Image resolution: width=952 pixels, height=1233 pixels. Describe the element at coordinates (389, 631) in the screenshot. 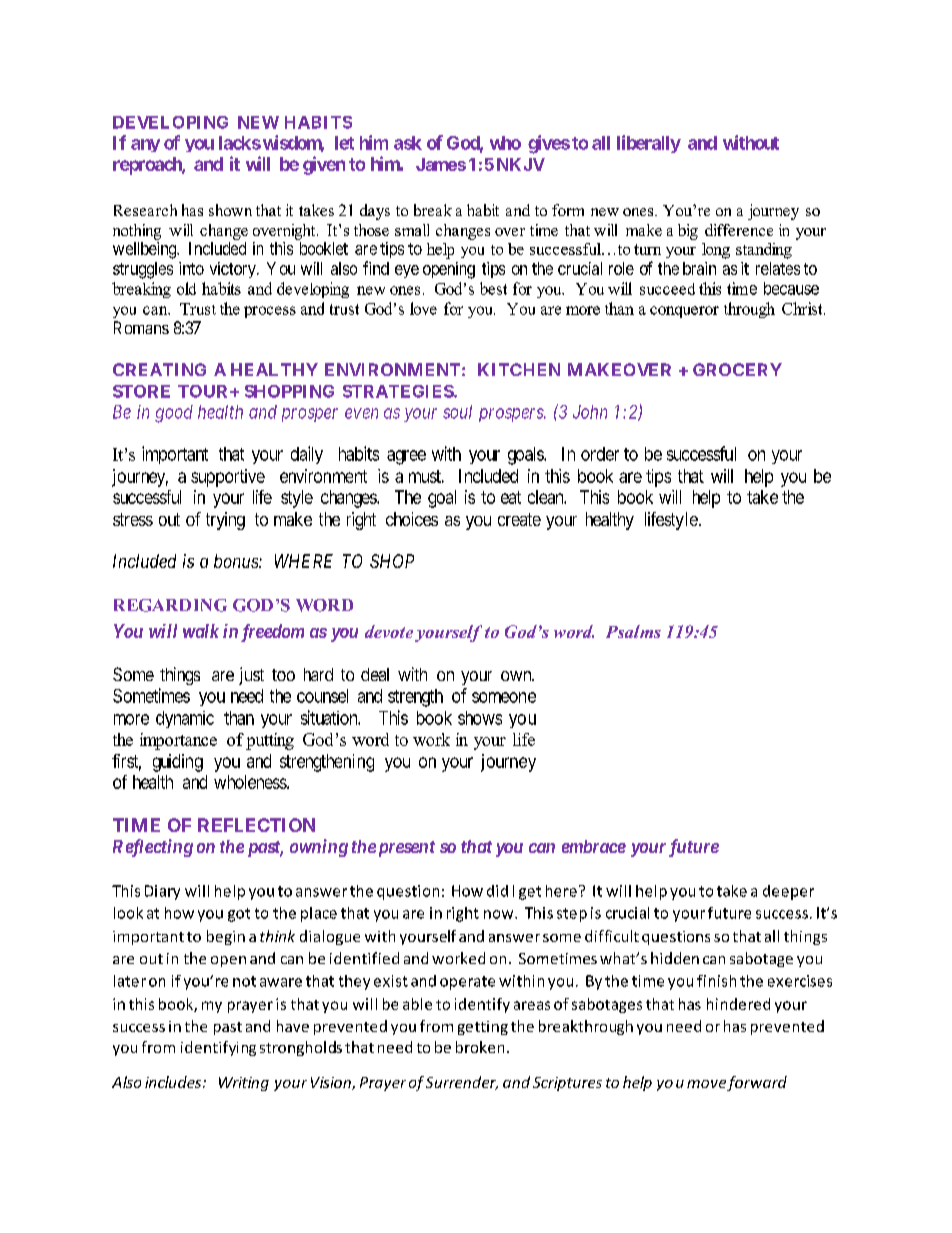

I see `devote` at that location.
